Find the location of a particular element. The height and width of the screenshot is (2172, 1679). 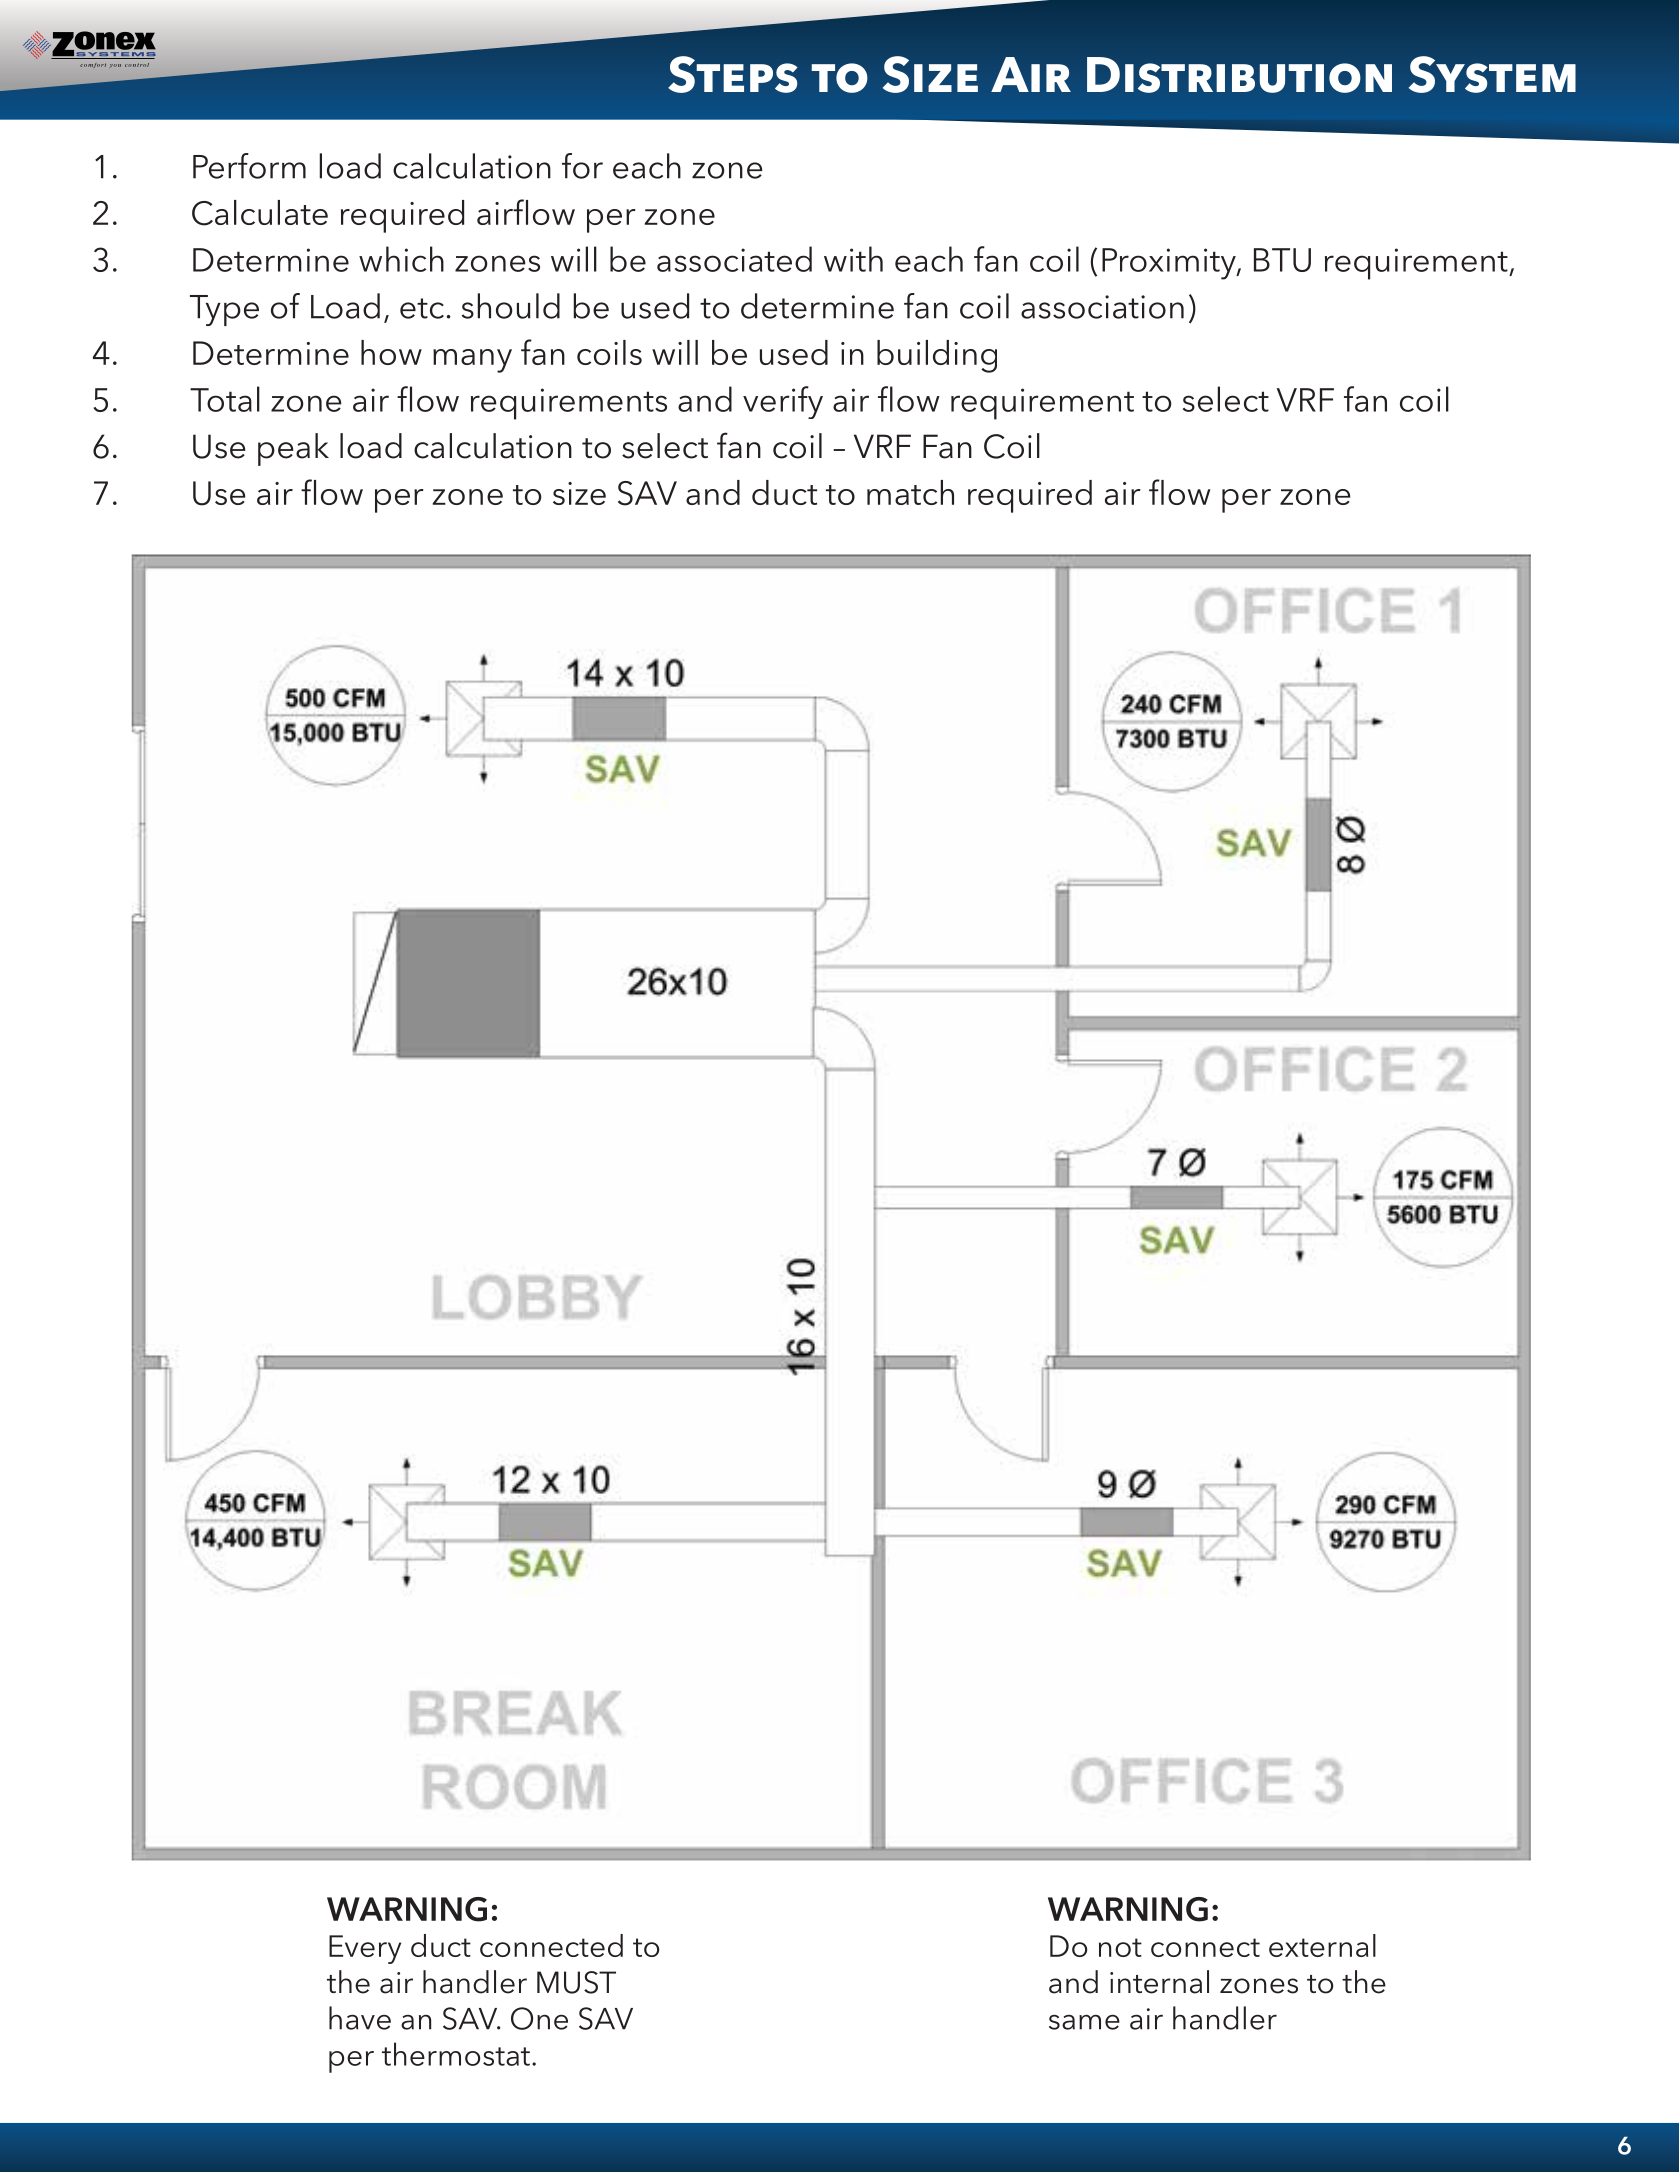

have is located at coordinates (360, 2018).
